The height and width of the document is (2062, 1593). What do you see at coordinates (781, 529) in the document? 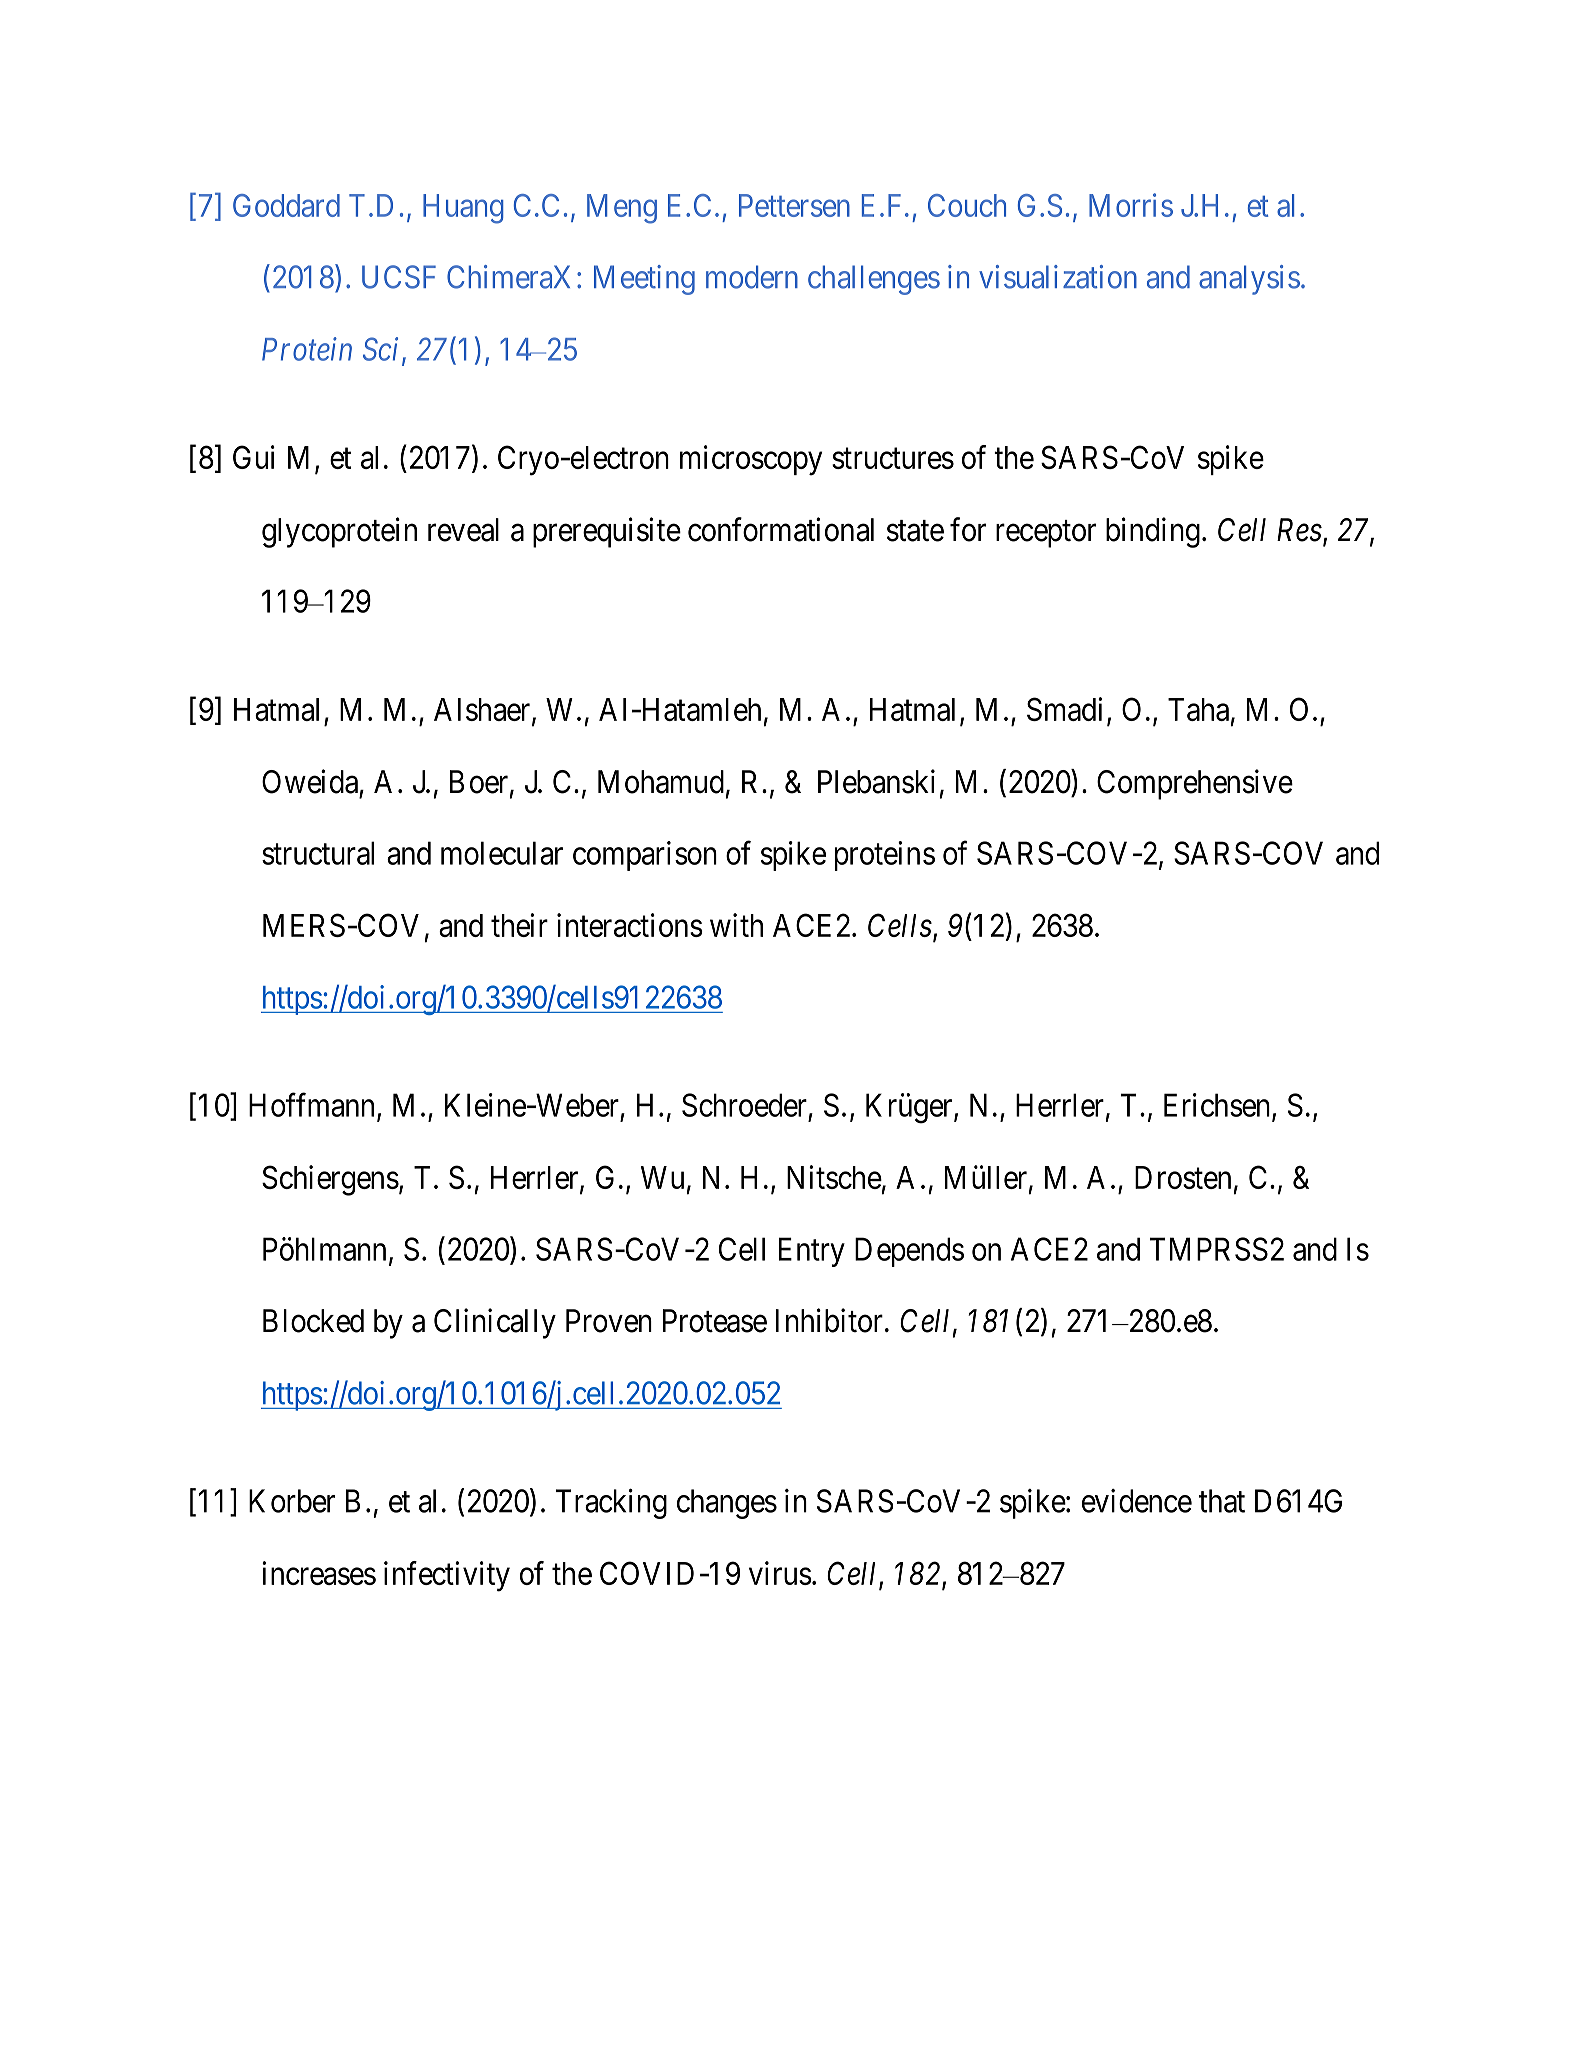
I see `conformational` at bounding box center [781, 529].
